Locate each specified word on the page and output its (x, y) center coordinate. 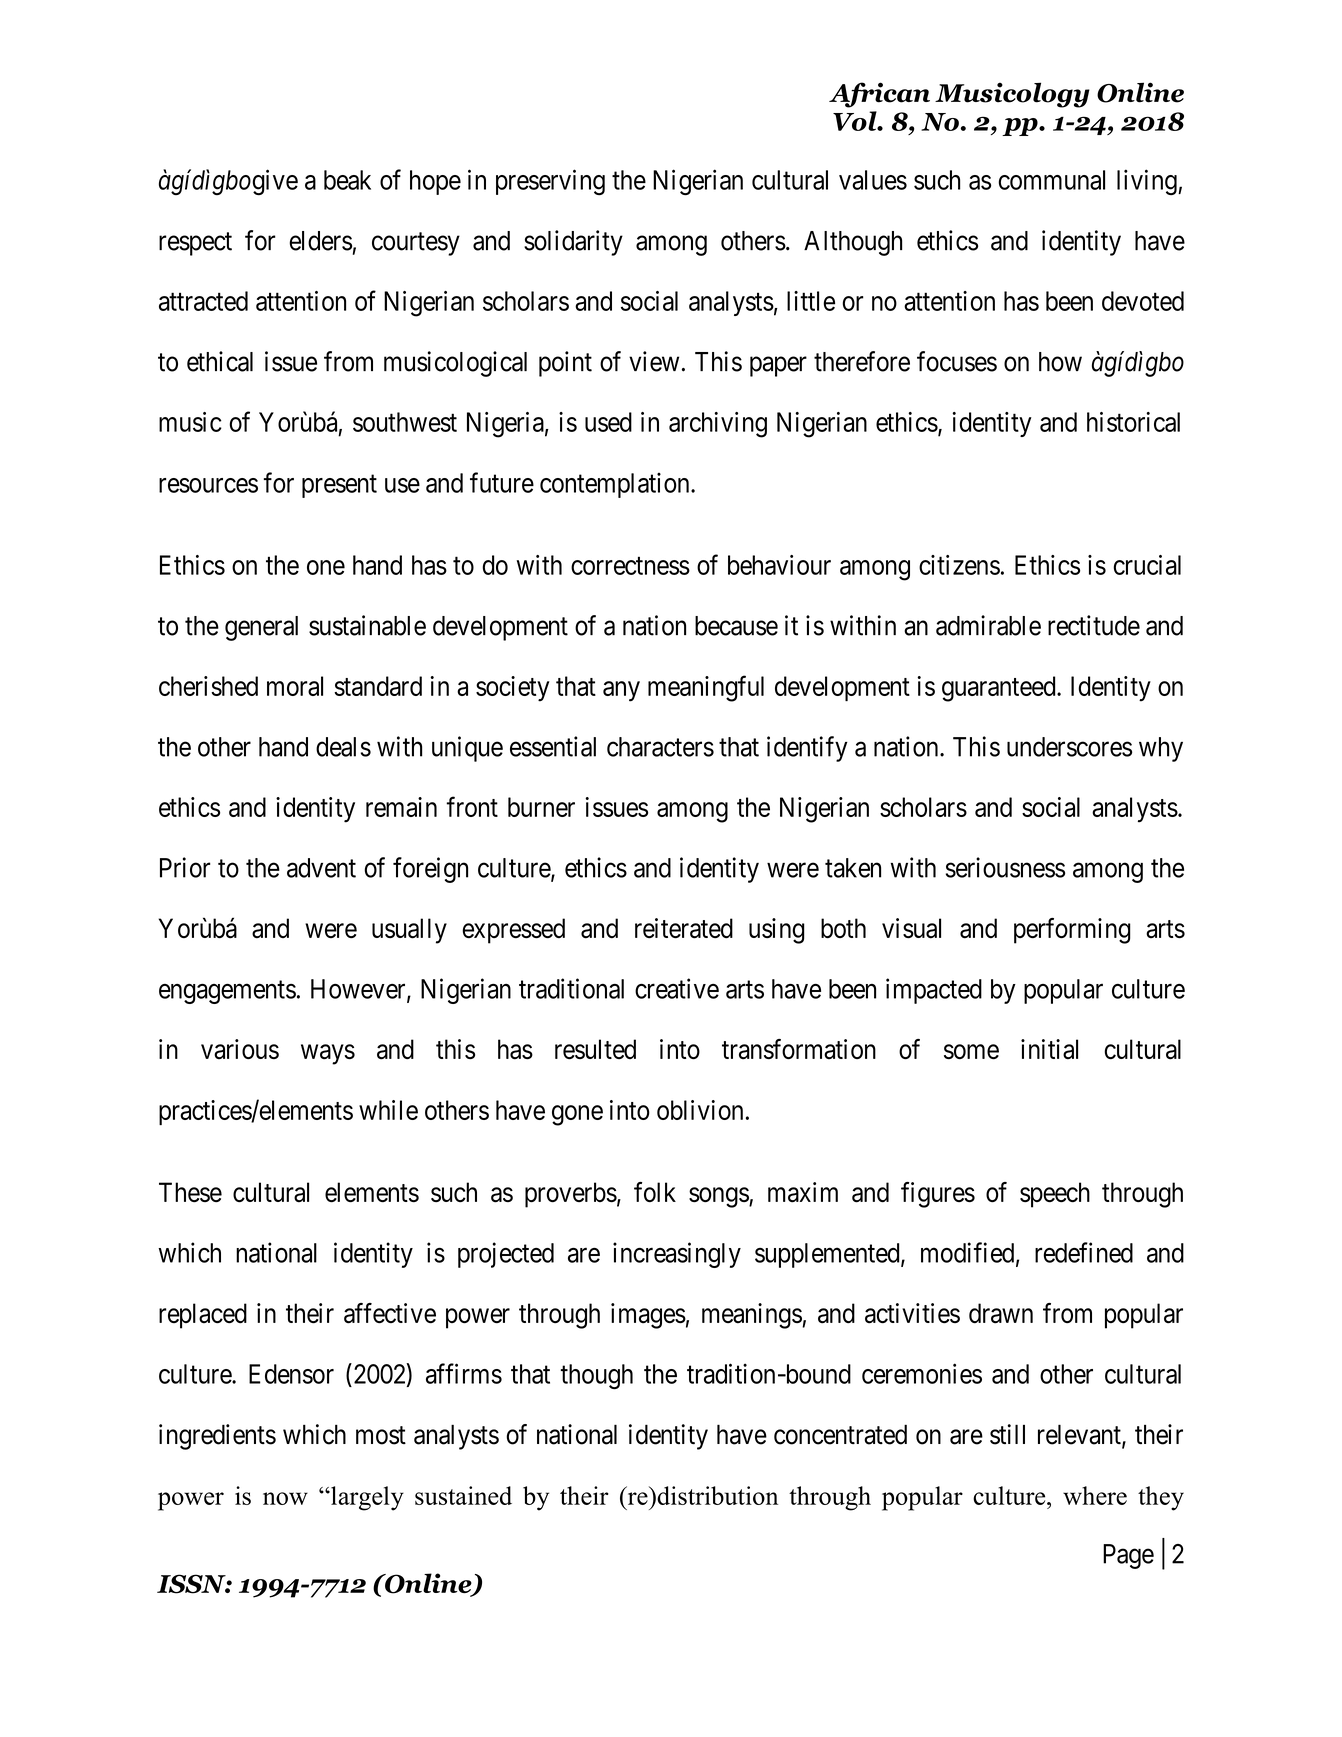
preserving (550, 182)
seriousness (1005, 867)
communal (1051, 180)
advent (321, 868)
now (285, 1498)
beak (347, 180)
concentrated (840, 1434)
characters (660, 747)
